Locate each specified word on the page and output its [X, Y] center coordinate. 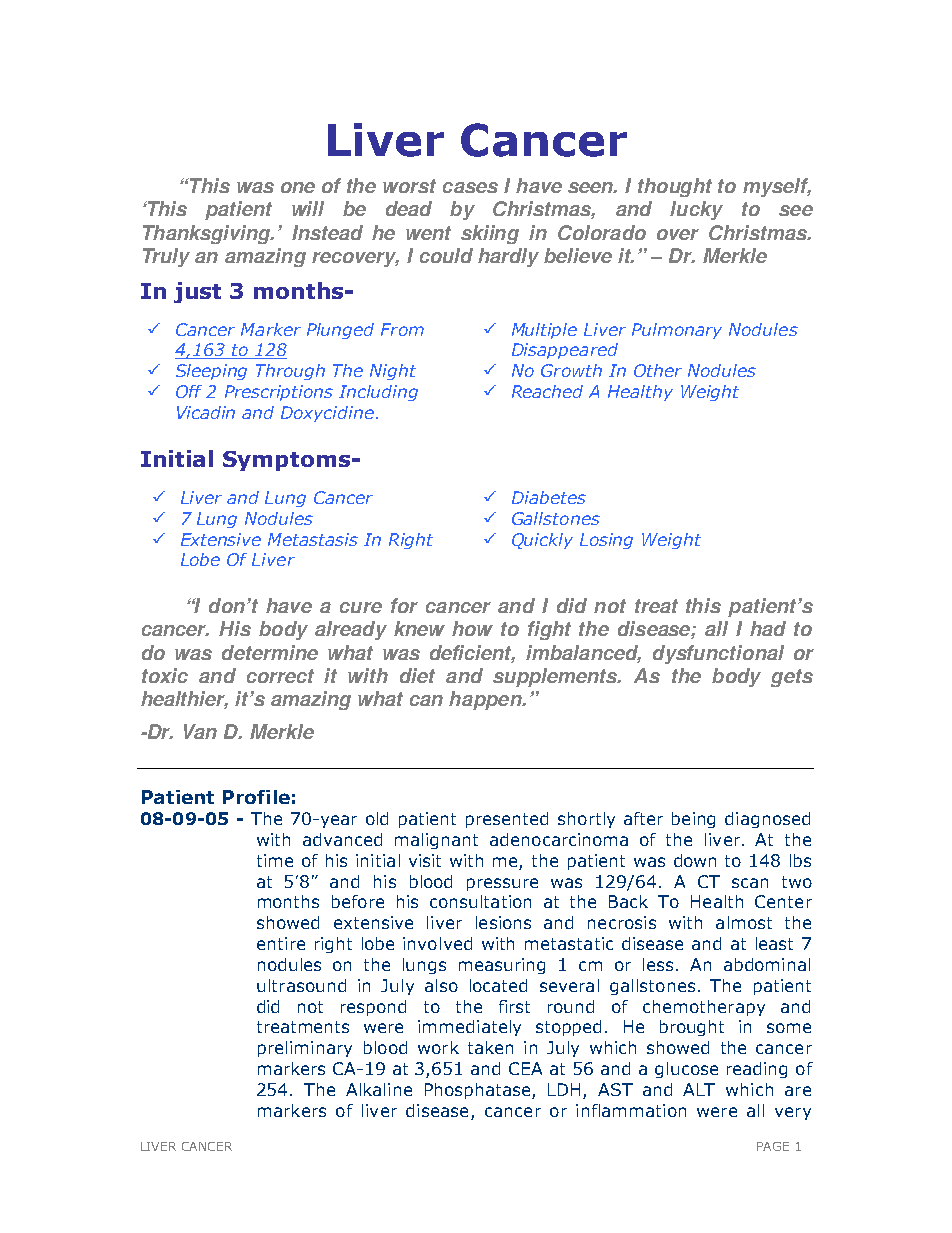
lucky [696, 210]
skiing [490, 234]
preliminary [305, 1049]
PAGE [773, 1146]
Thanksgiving [208, 234]
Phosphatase [479, 1091]
